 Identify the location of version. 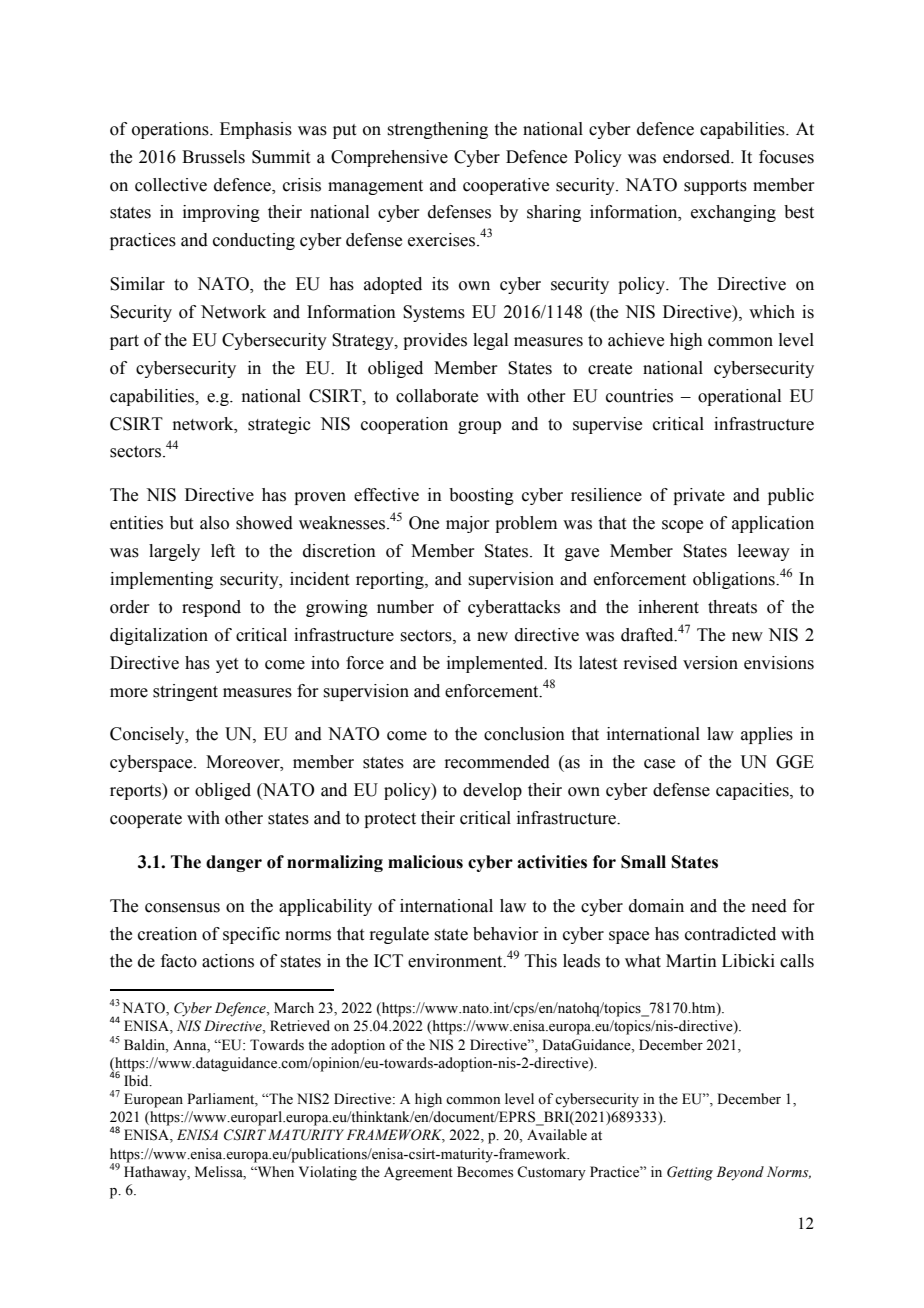
(710, 663).
